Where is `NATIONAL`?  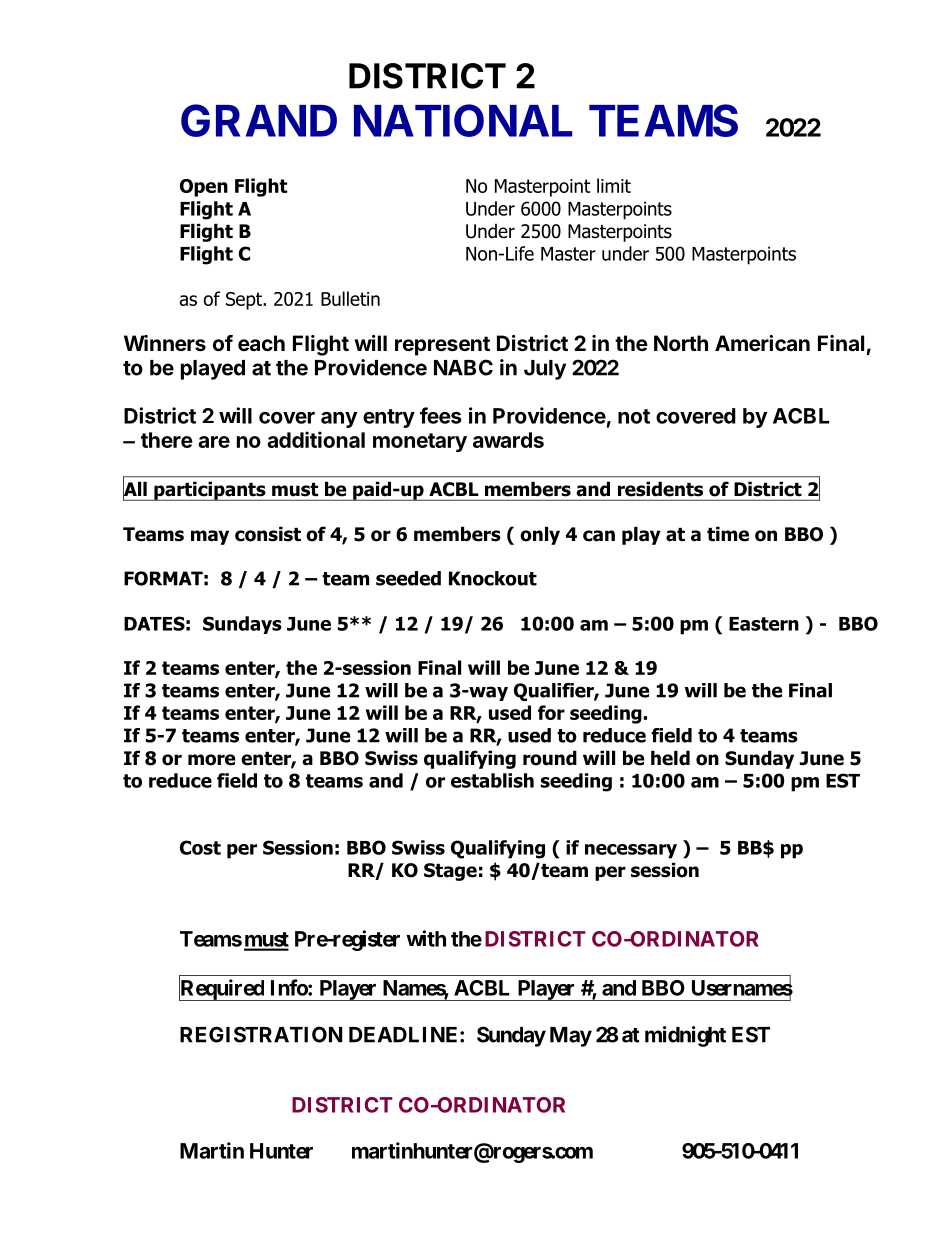 NATIONAL is located at coordinates (463, 120).
